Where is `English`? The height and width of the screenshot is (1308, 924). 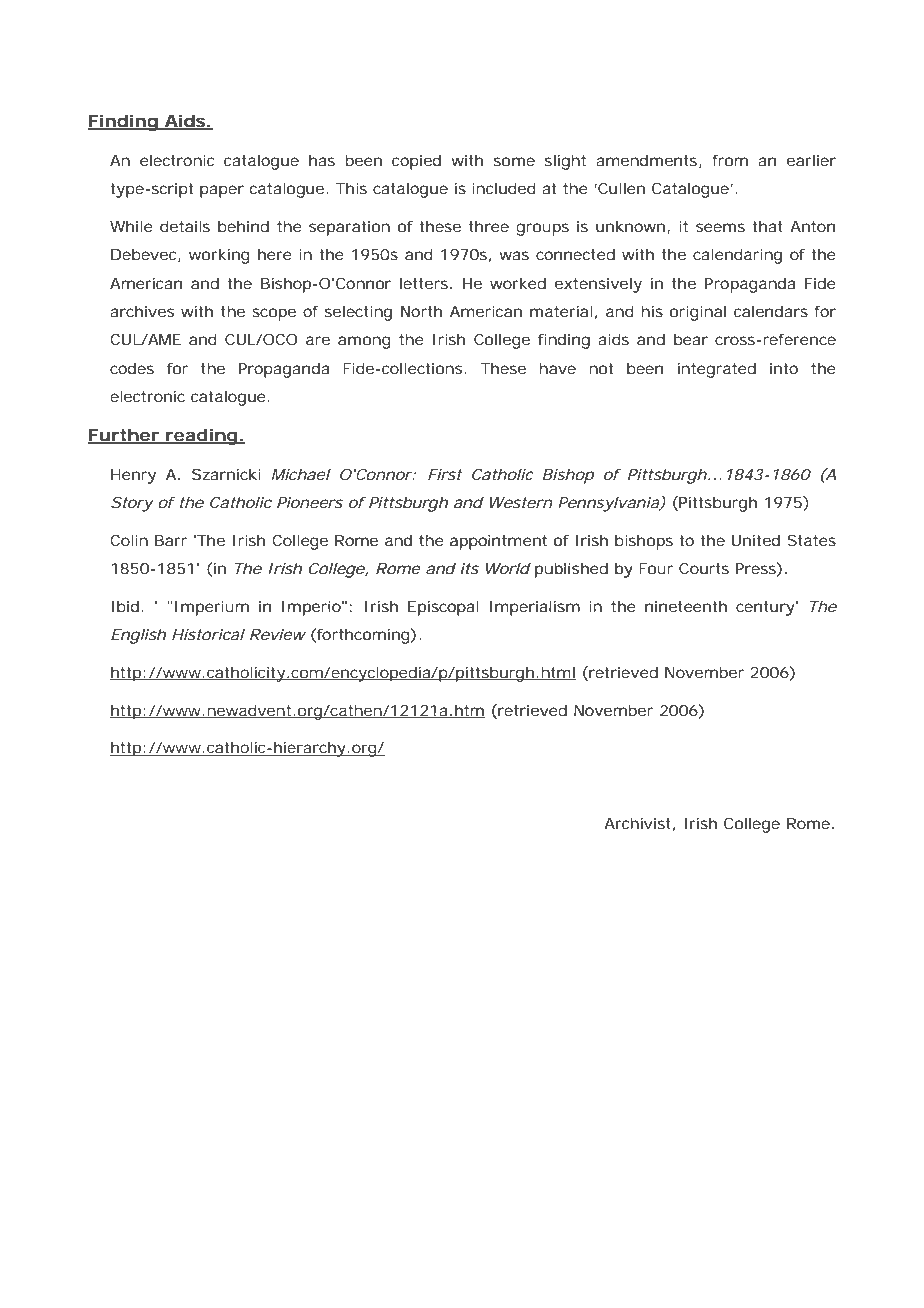 English is located at coordinates (138, 636).
